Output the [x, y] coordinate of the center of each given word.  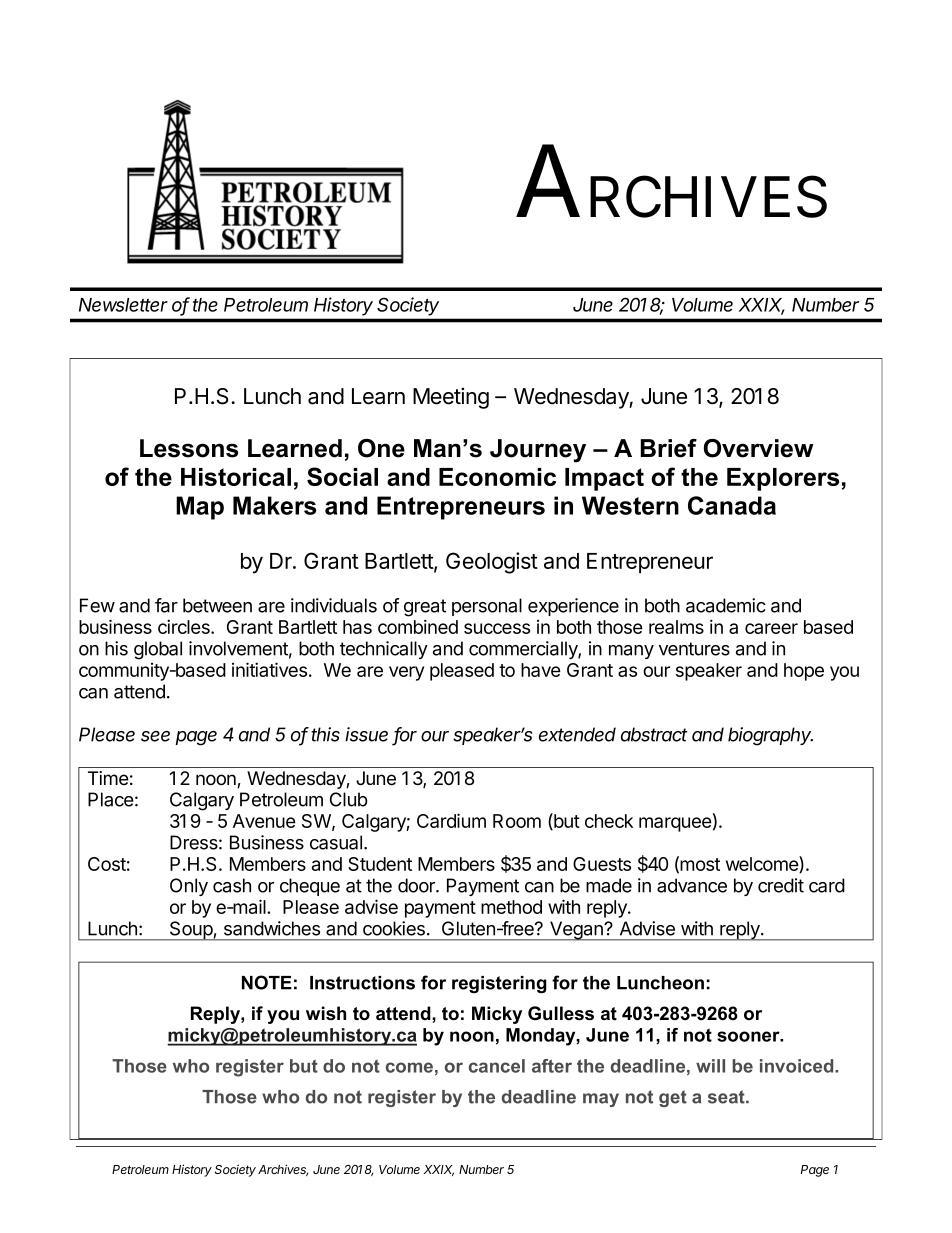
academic [726, 605]
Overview [759, 448]
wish [326, 1013]
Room [517, 821]
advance [692, 885]
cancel [497, 1066]
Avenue [264, 821]
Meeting [451, 398]
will [710, 1066]
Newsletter [123, 305]
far [166, 605]
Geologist [492, 563]
